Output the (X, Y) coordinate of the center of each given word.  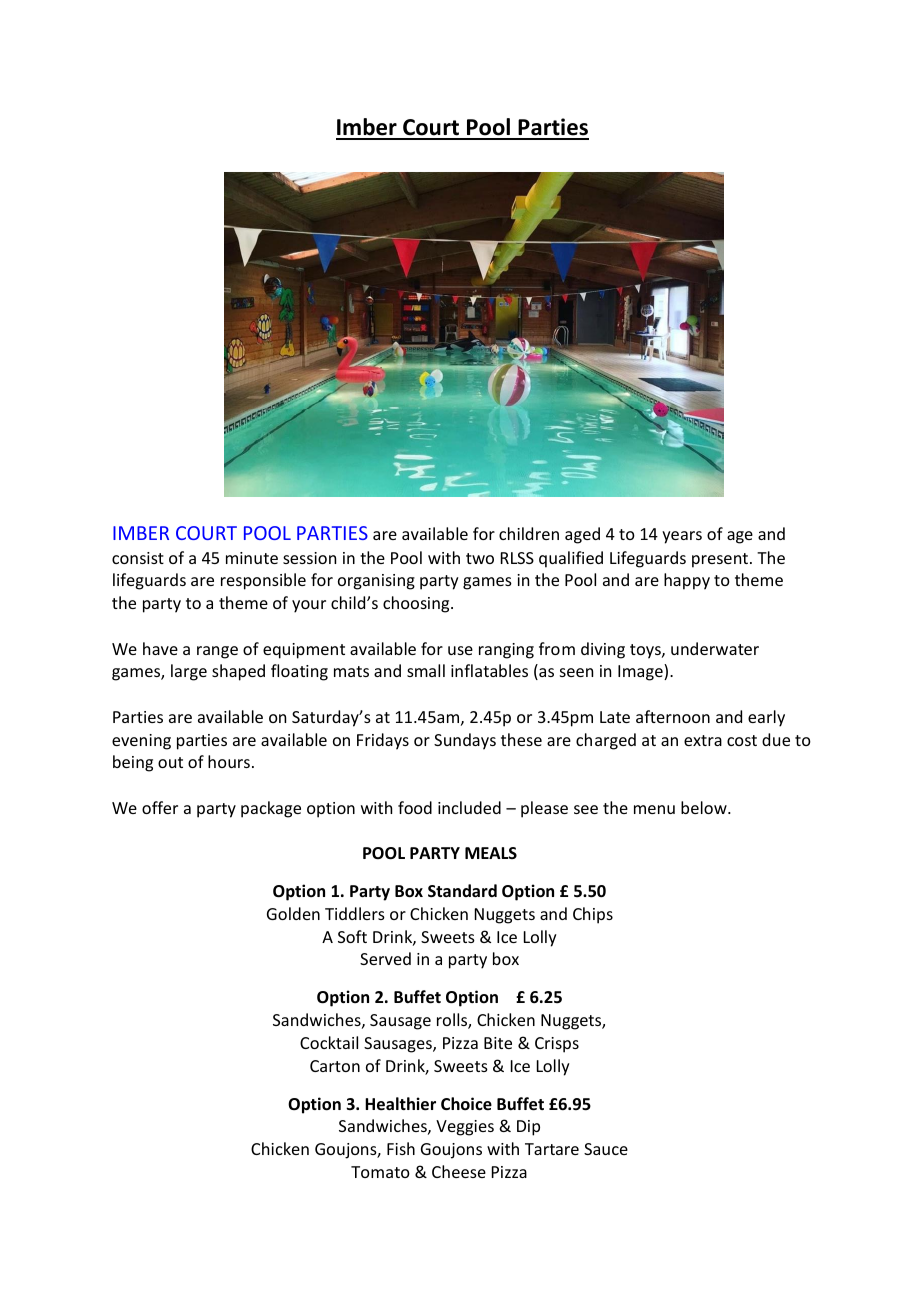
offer (160, 807)
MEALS (491, 853)
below (705, 807)
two (480, 558)
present (721, 560)
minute (252, 558)
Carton (335, 1066)
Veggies (465, 1128)
